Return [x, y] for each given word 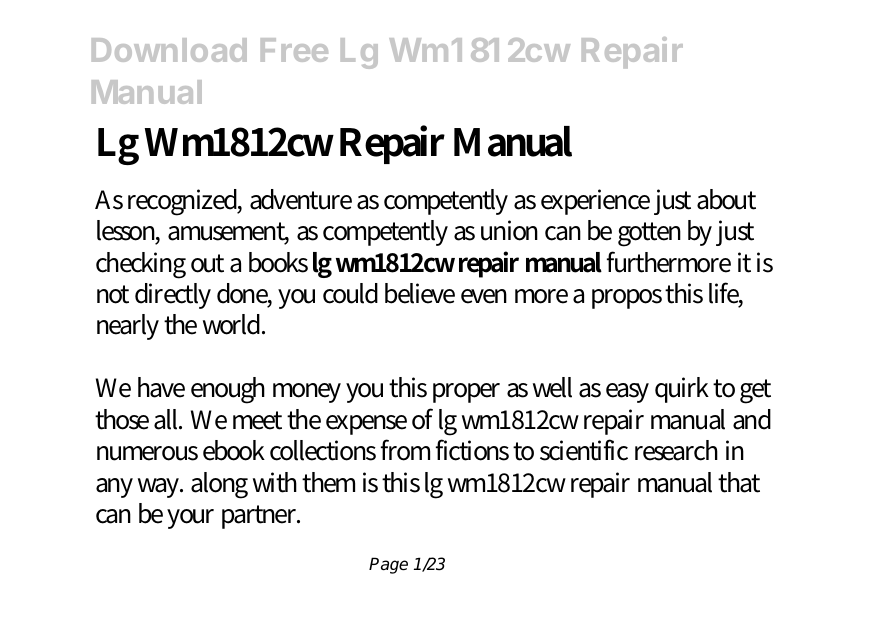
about [726, 199]
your [190, 519]
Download [169, 50]
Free [294, 50]
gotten [649, 234]
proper [466, 393]
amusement [228, 232]
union [509, 230]
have [161, 387]
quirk [684, 390]
